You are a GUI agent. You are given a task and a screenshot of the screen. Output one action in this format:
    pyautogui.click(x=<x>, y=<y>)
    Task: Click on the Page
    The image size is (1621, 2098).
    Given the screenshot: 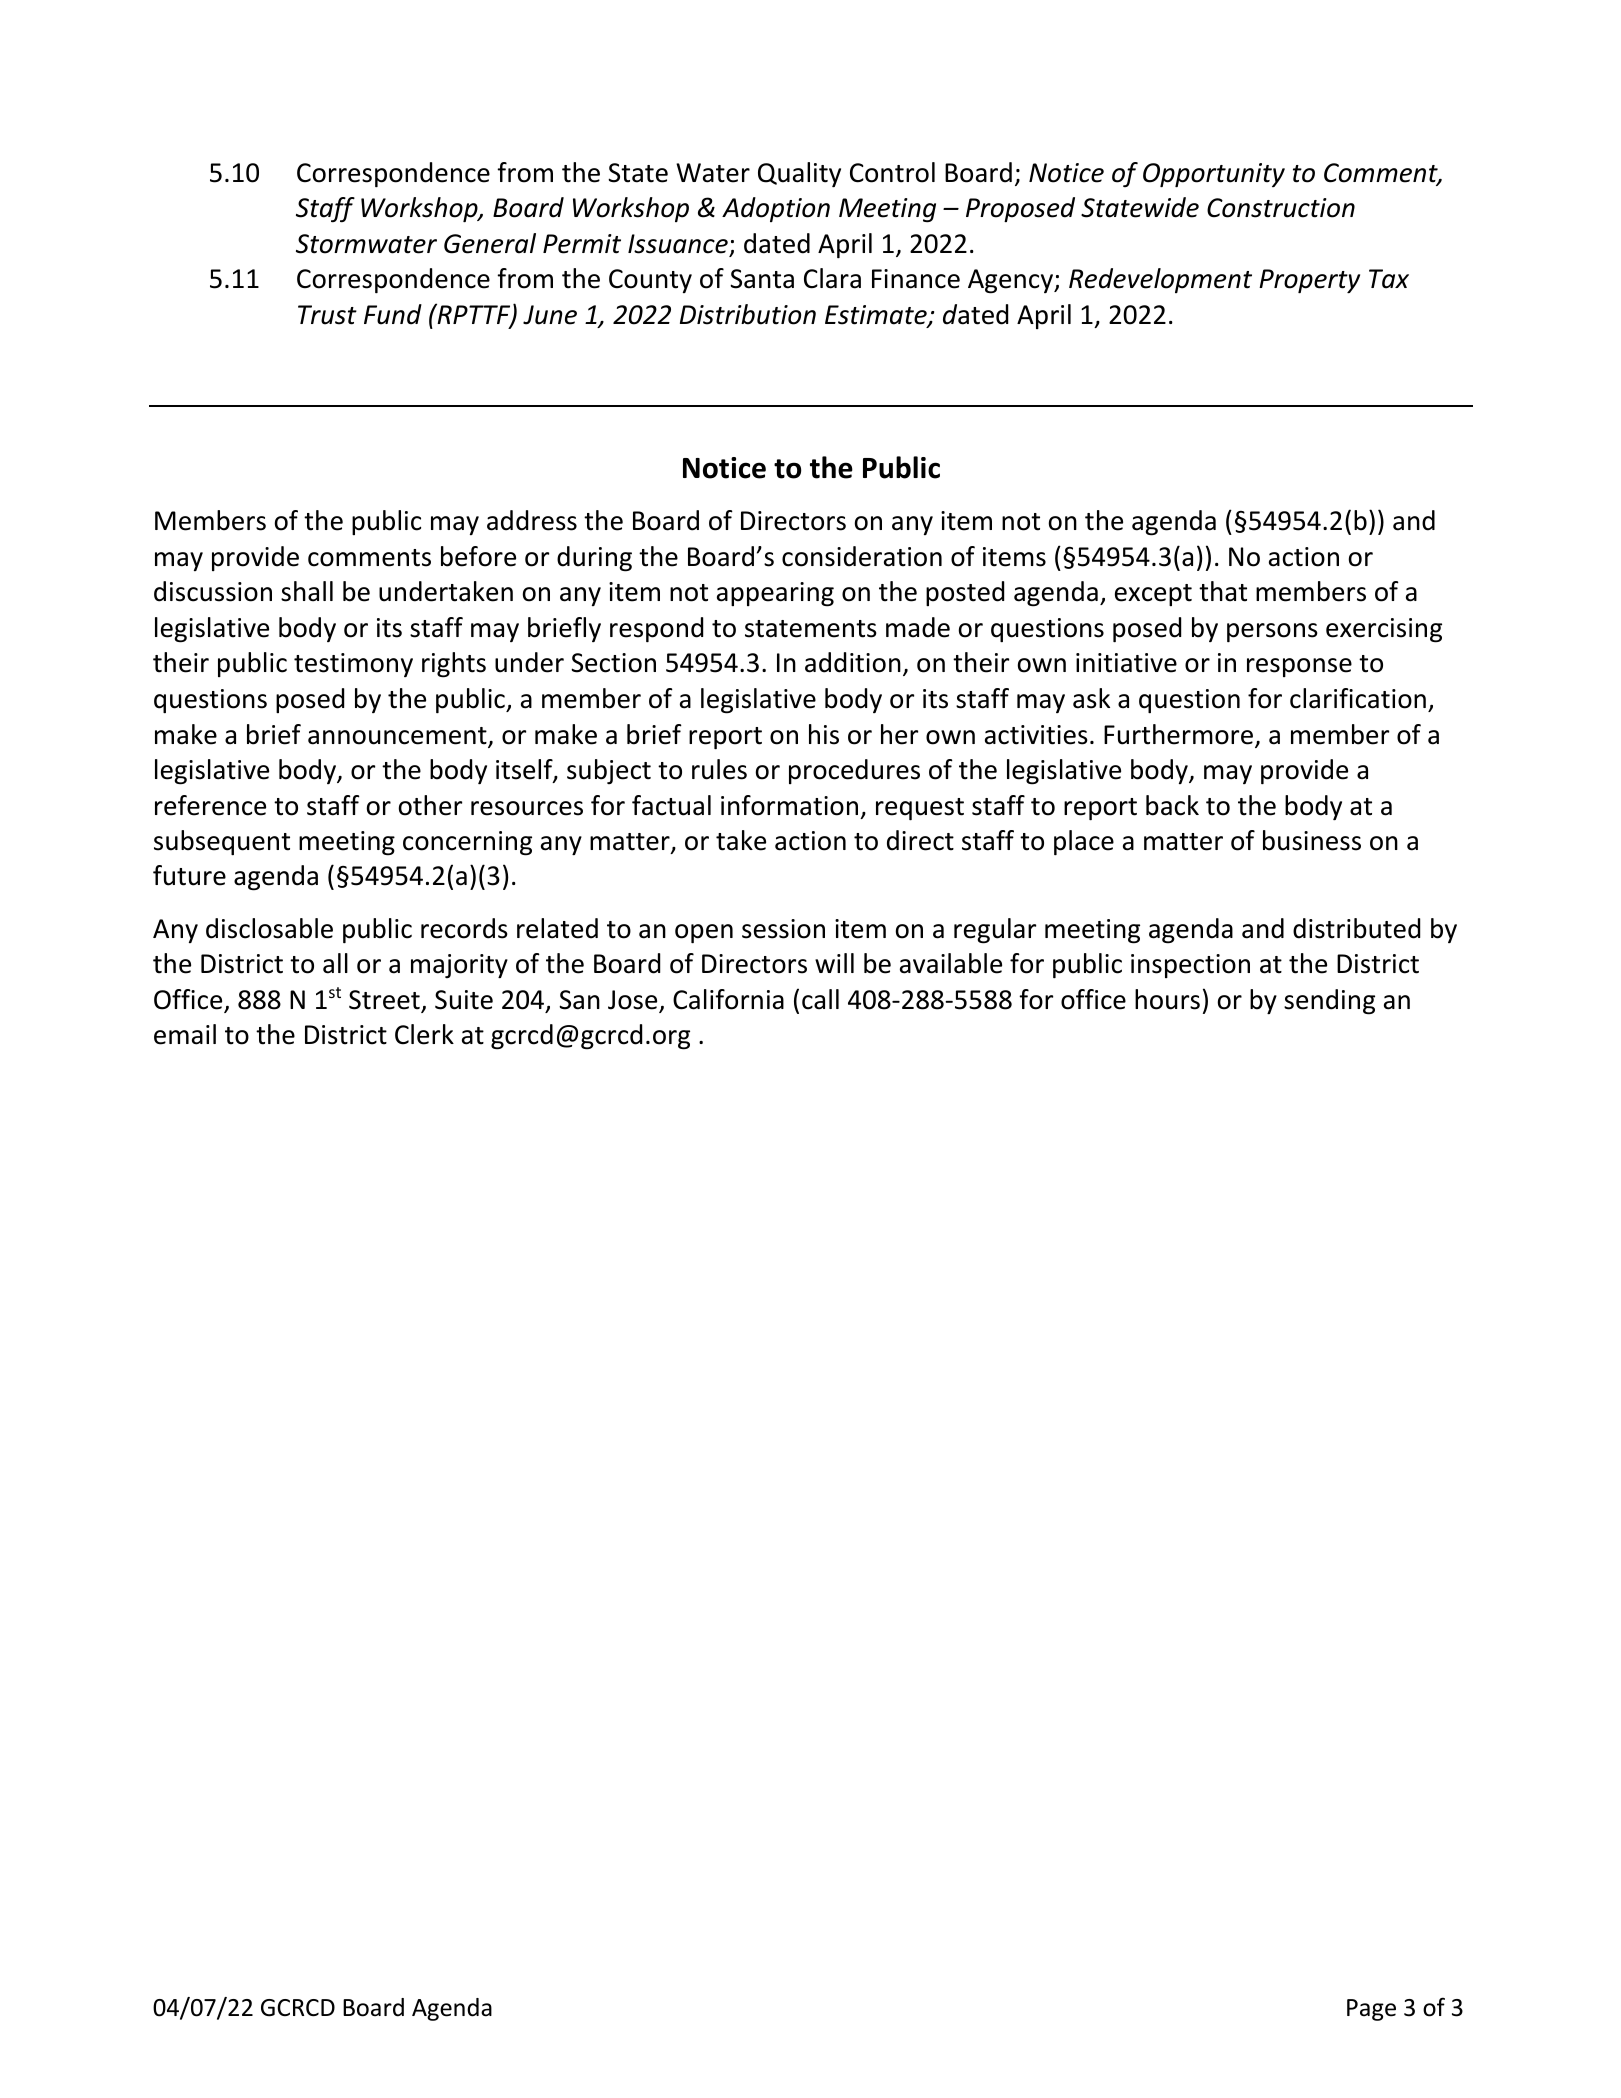 What is the action you would take?
    pyautogui.click(x=1371, y=2010)
